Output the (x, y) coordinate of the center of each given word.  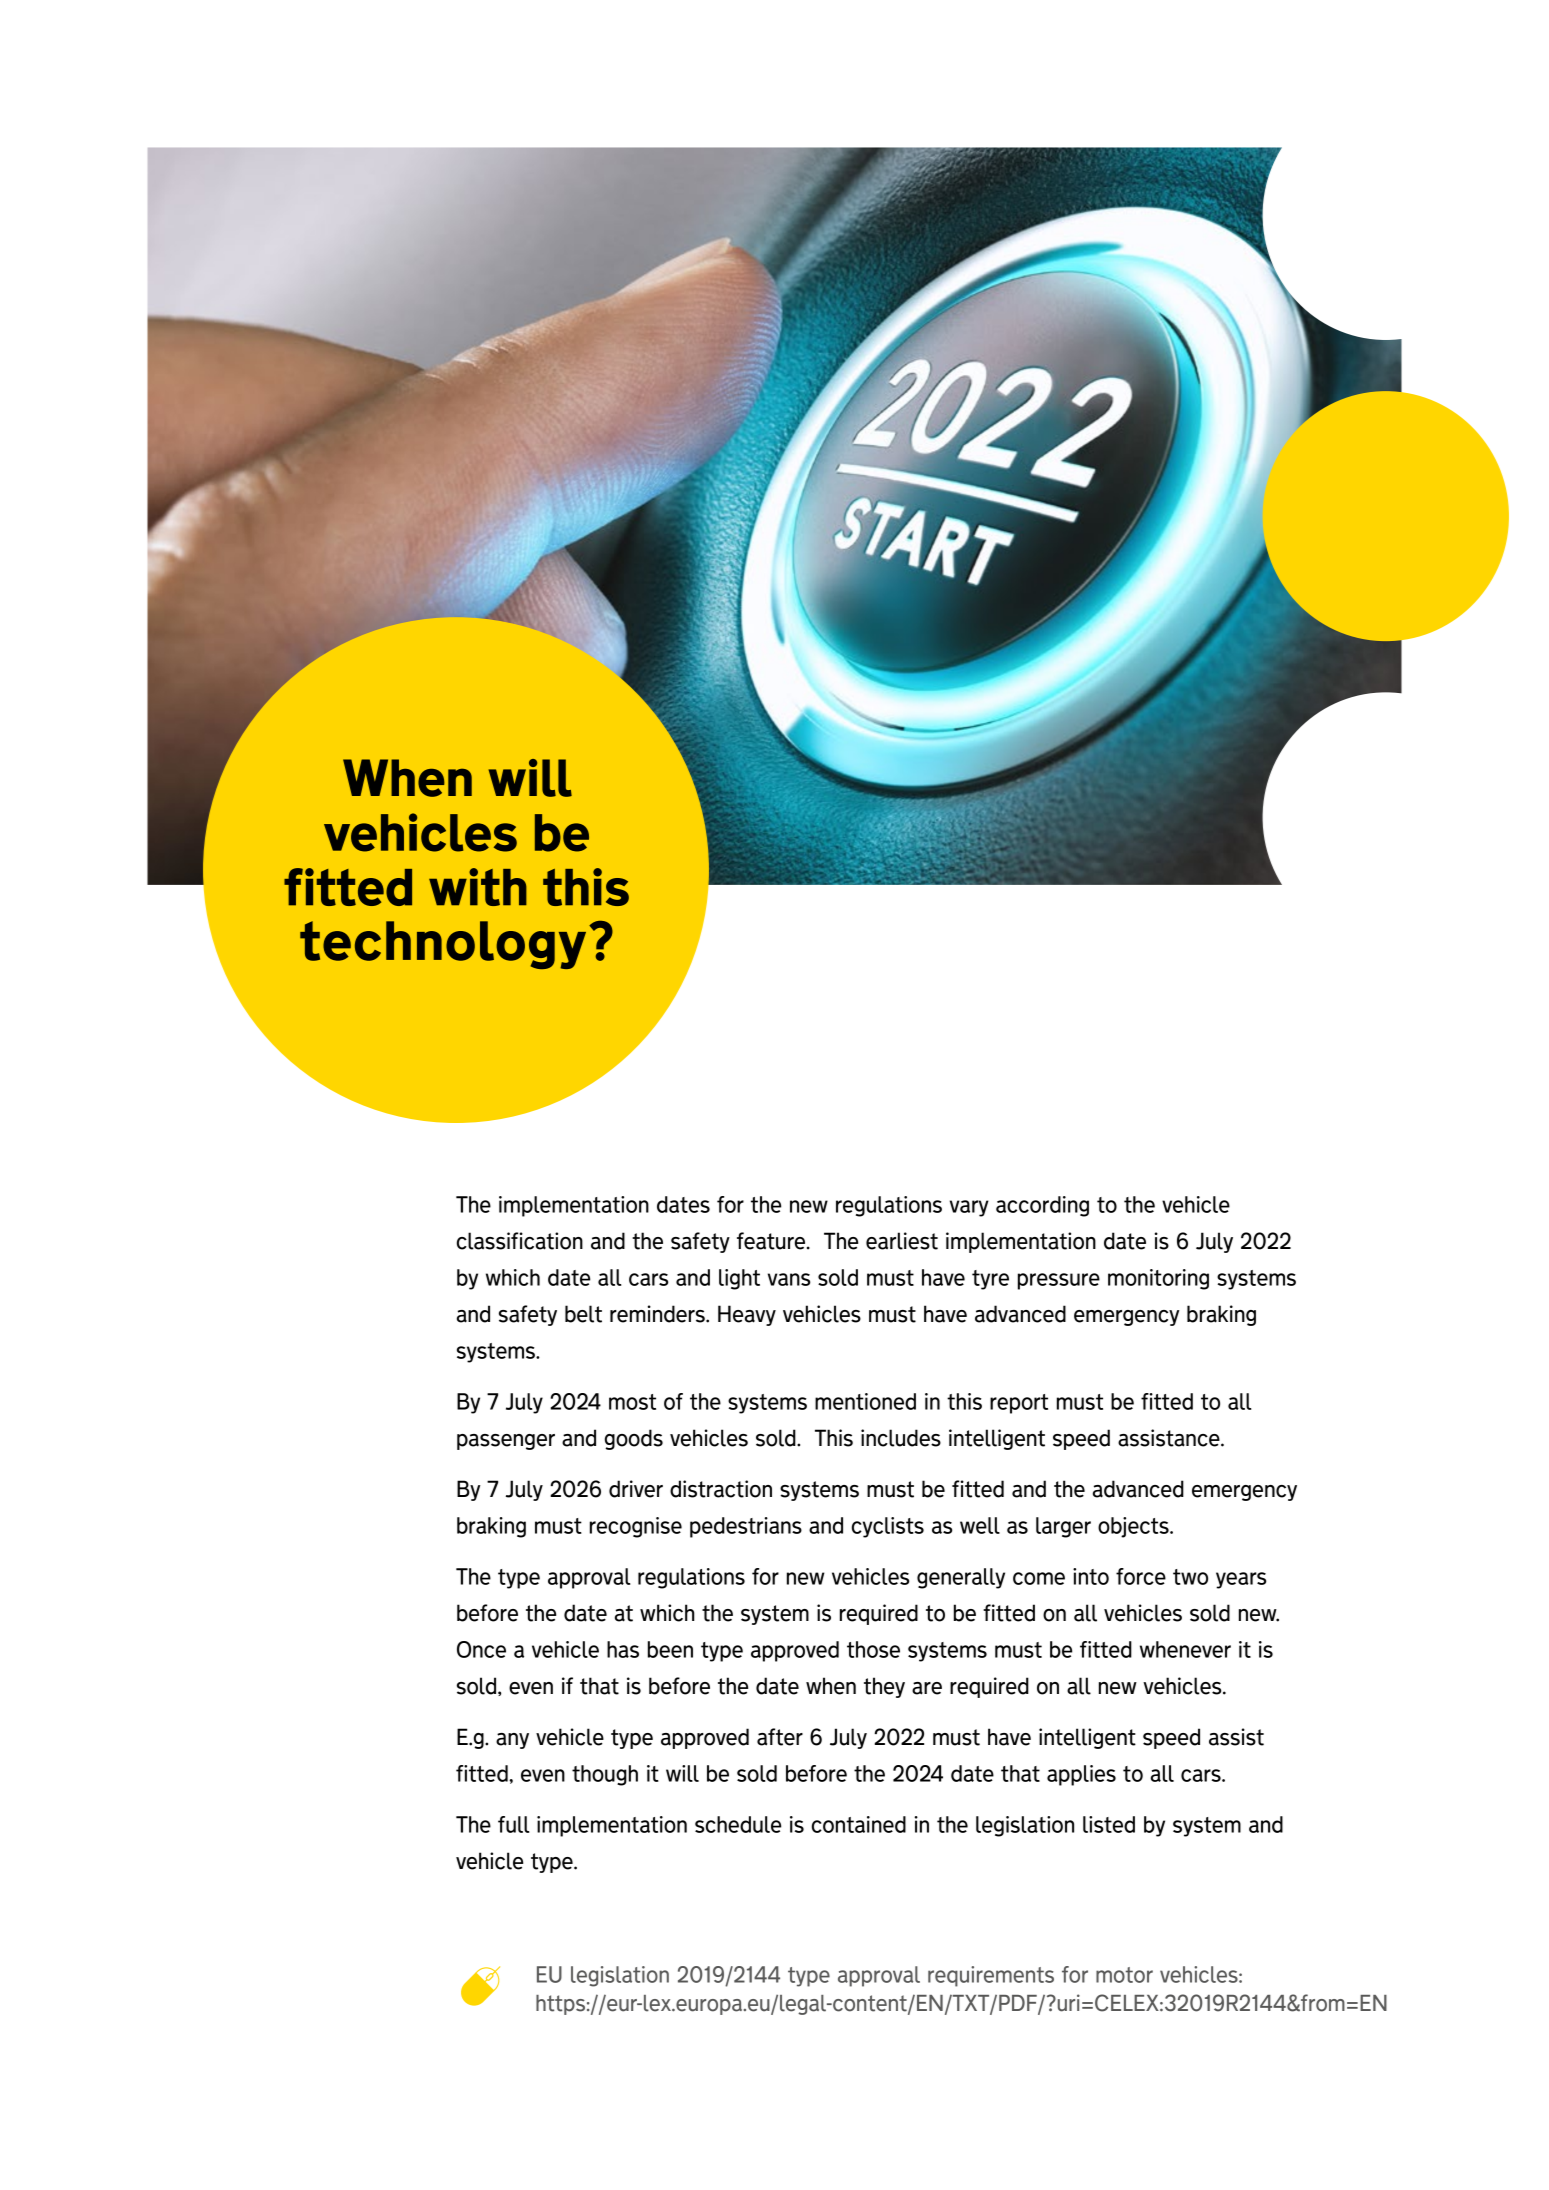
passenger (506, 1442)
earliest (902, 1241)
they (884, 1687)
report (1019, 1404)
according (1042, 1206)
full (513, 1824)
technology (443, 945)
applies (1081, 1775)
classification (520, 1241)
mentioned (865, 1401)
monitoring (1158, 1279)
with (478, 887)
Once (481, 1649)
